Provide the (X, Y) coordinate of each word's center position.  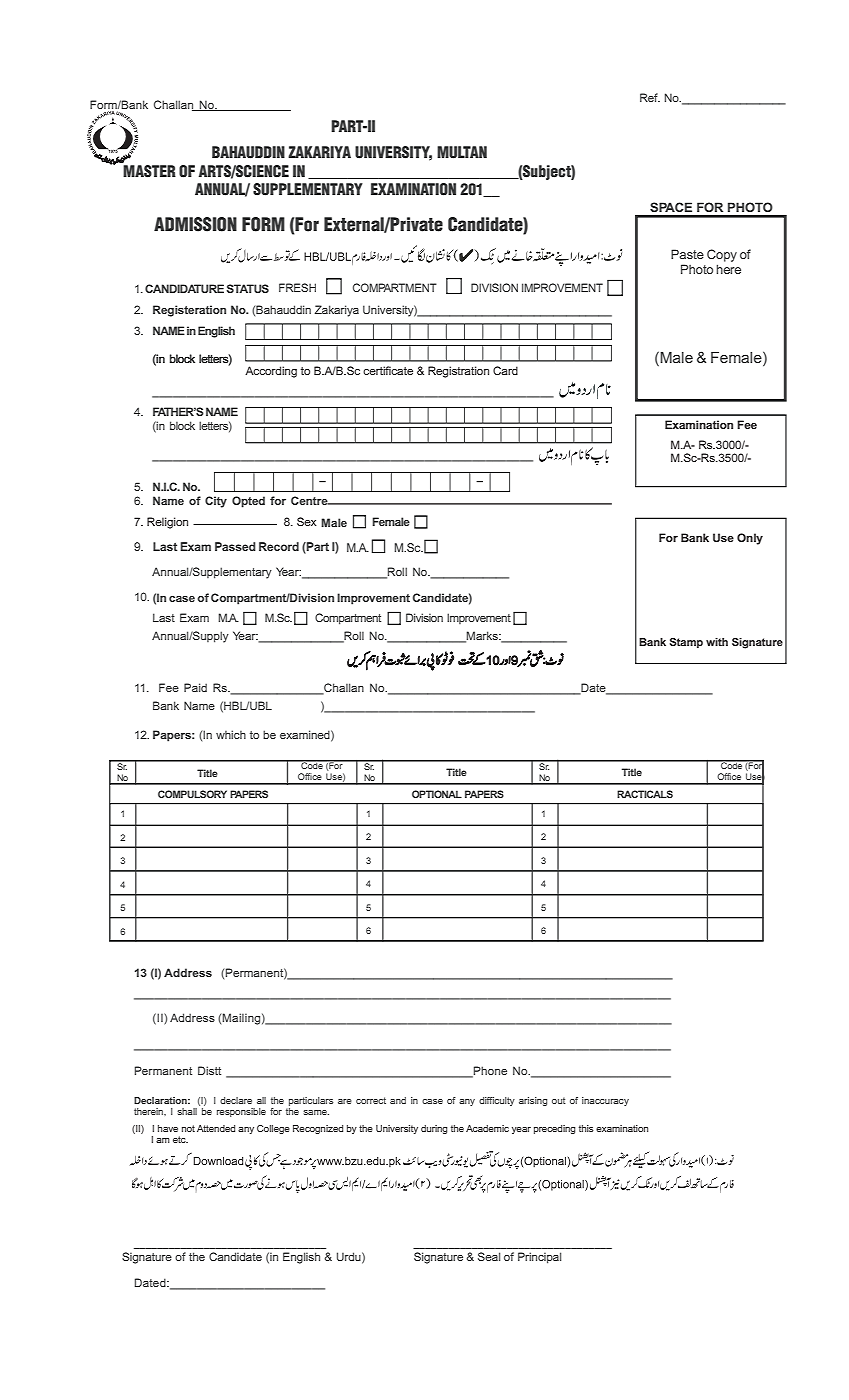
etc (180, 1139)
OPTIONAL (437, 794)
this (586, 1128)
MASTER (149, 170)
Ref (650, 97)
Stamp (686, 643)
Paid (195, 687)
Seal (489, 1256)
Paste (687, 254)
